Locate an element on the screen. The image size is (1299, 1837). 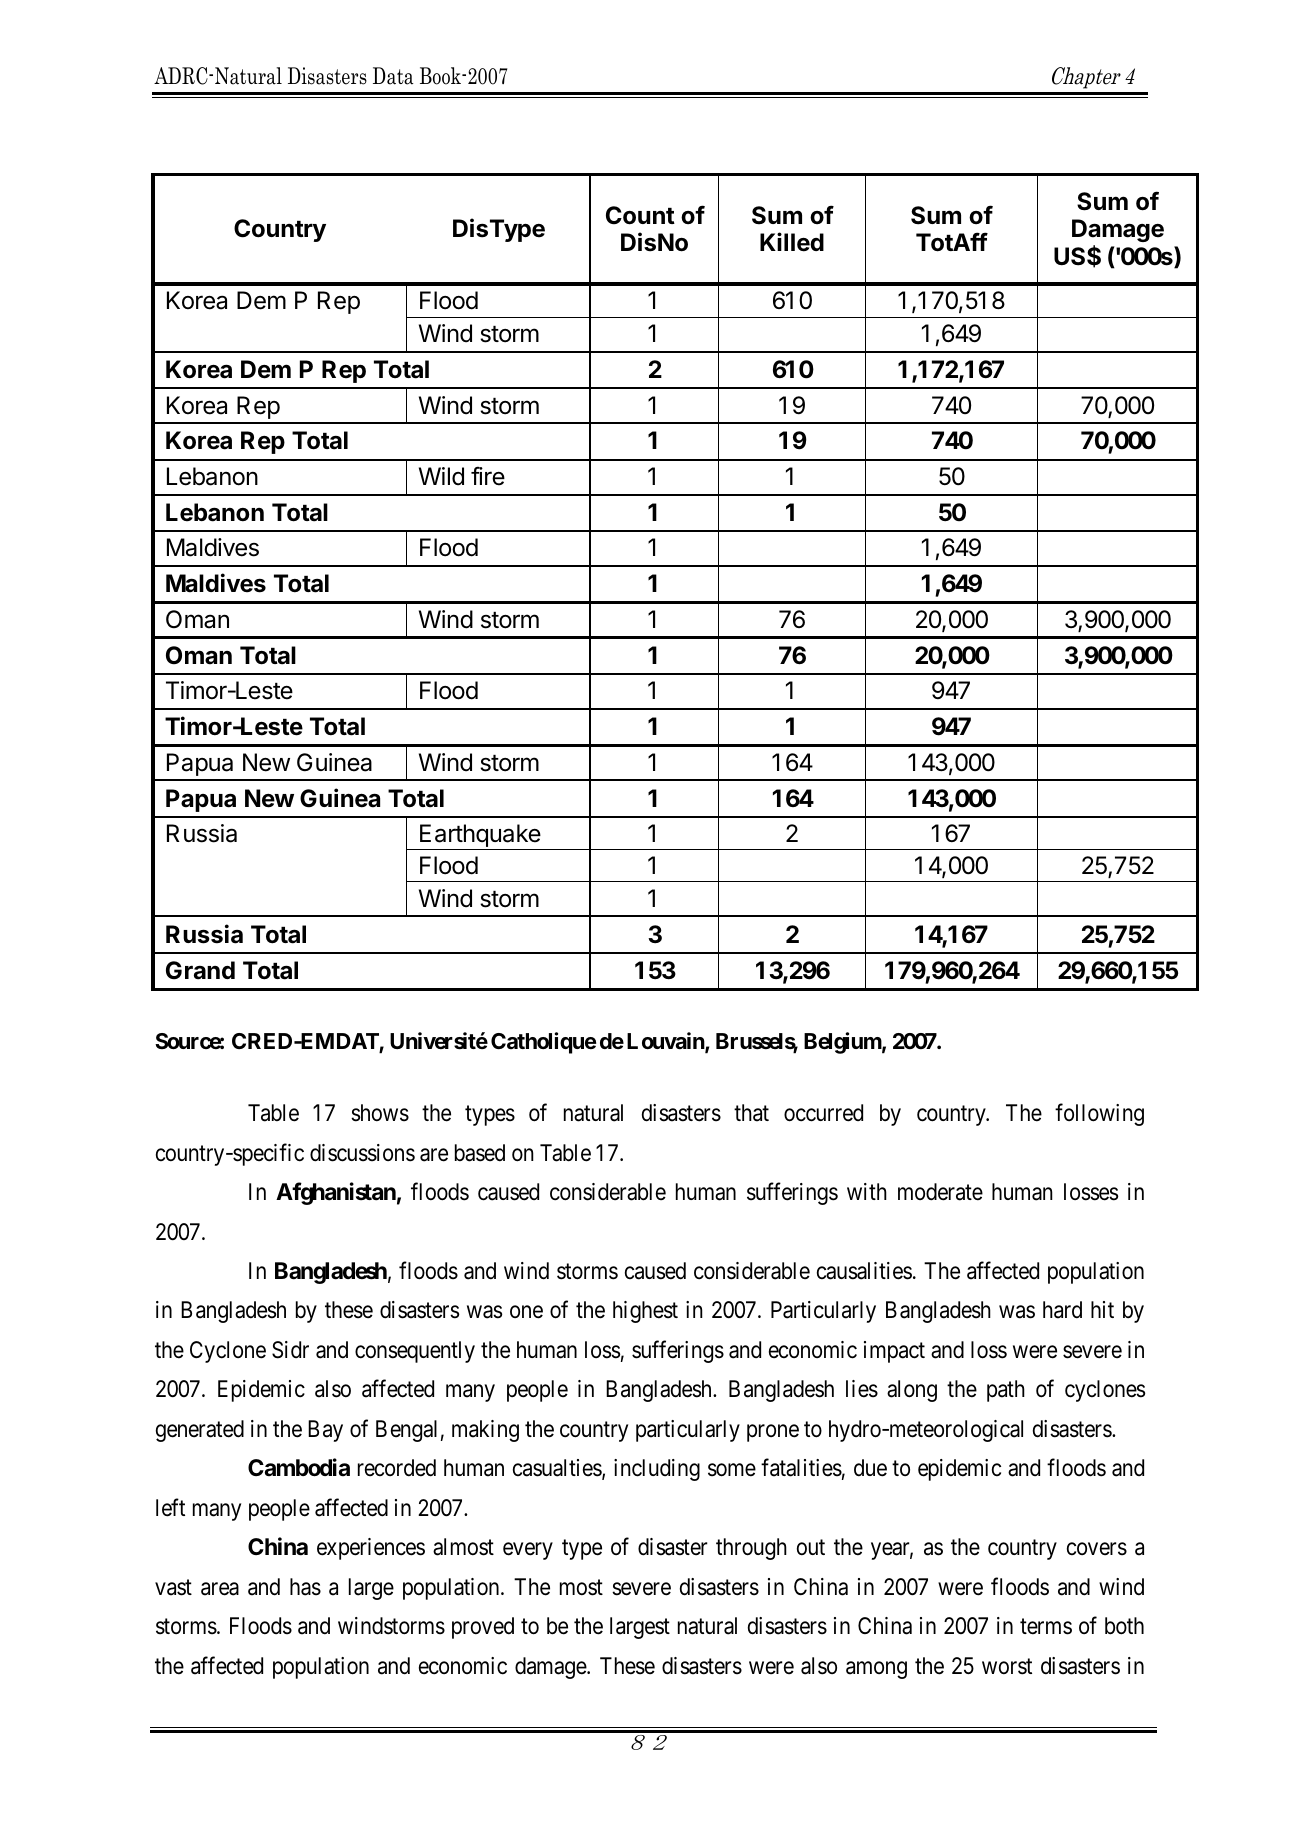
through is located at coordinates (751, 1549).
